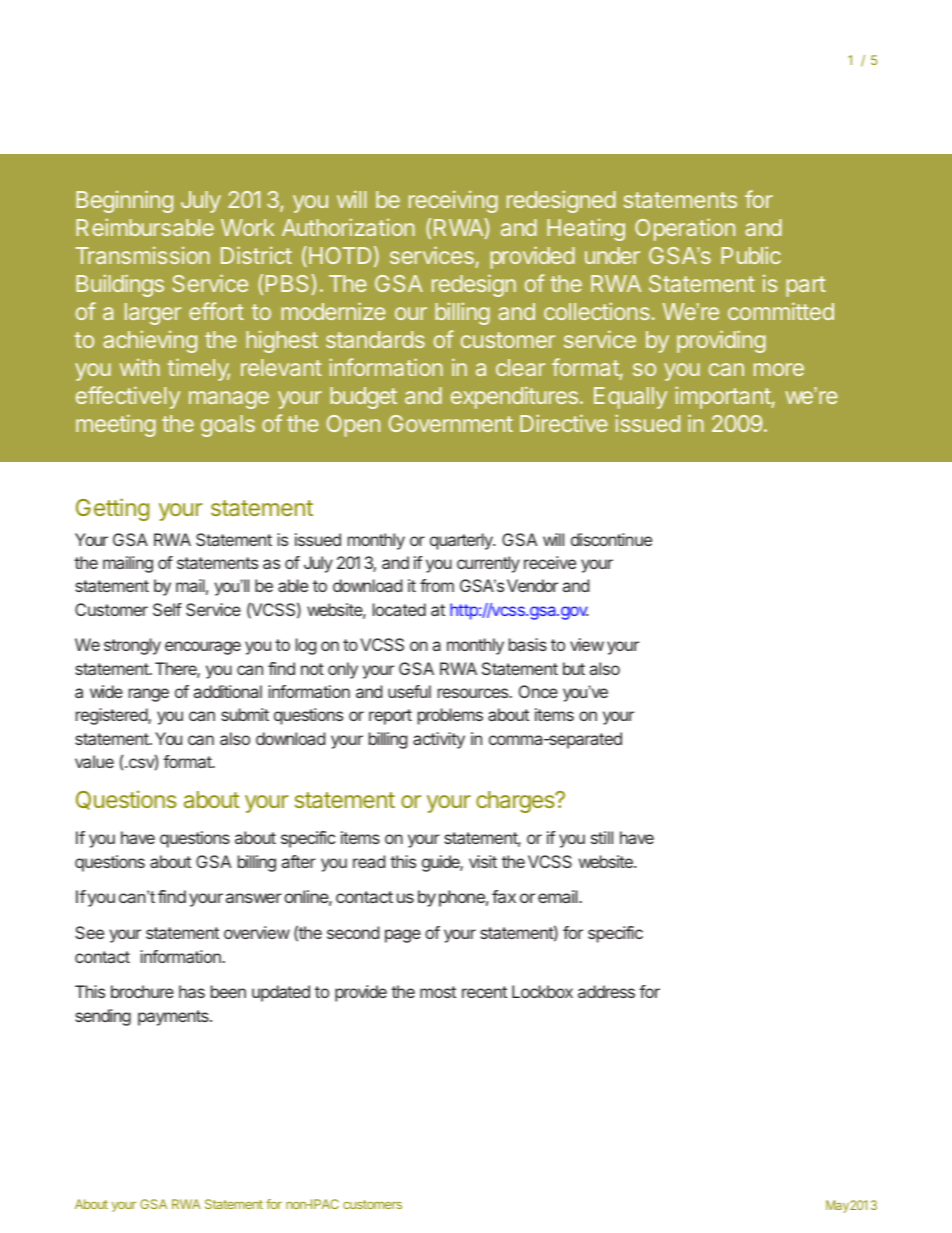  Describe the element at coordinates (143, 255) in the image. I see `Transmission` at that location.
